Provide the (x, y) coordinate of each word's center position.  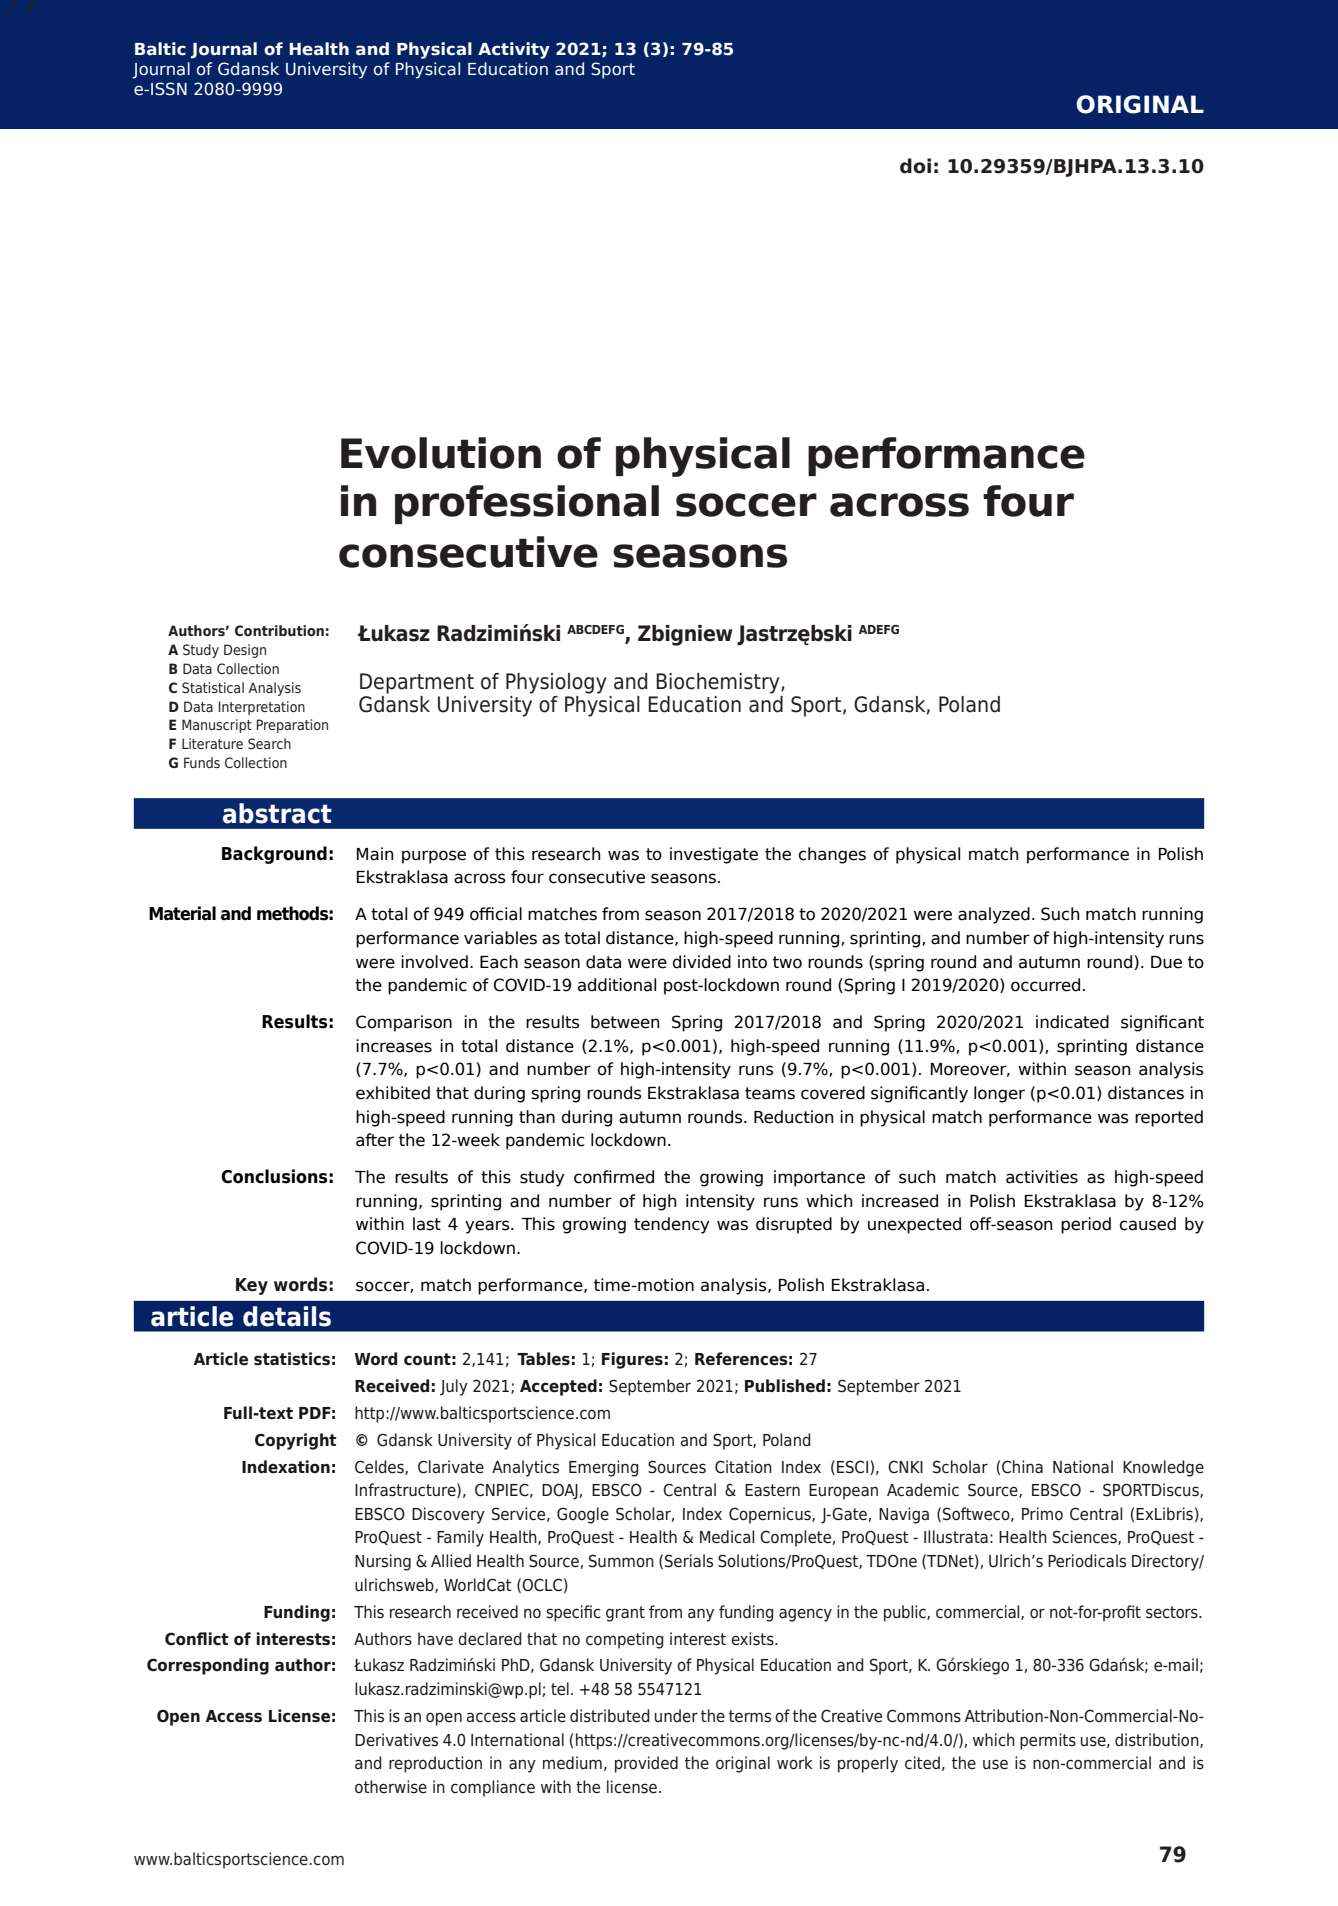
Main (375, 854)
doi (915, 166)
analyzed (994, 915)
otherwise (391, 1787)
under (676, 1716)
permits (1048, 1741)
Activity (514, 50)
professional (527, 504)
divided (701, 962)
